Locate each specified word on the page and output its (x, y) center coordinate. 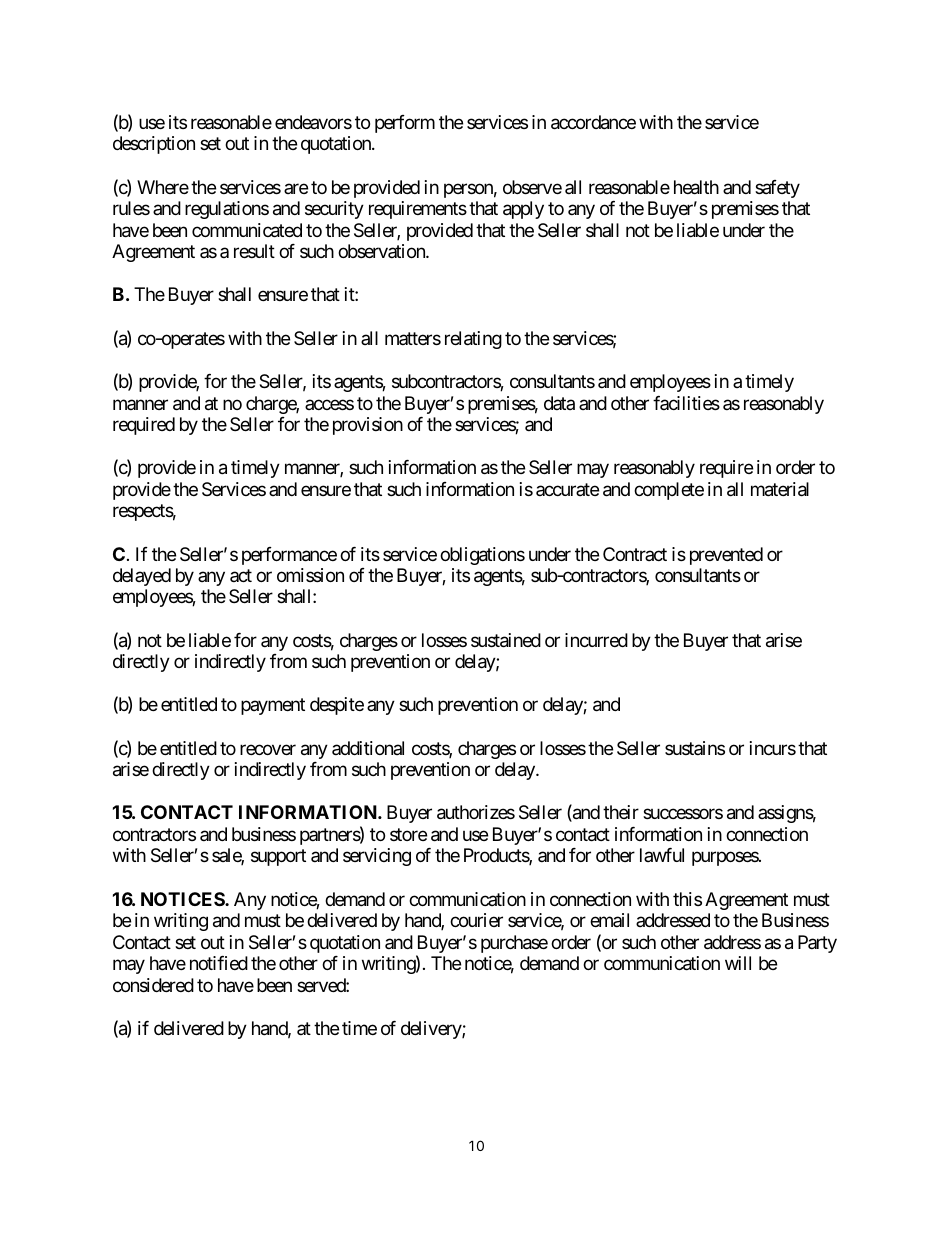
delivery (432, 1030)
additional (368, 748)
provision (368, 426)
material (780, 489)
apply (523, 210)
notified (219, 963)
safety (777, 189)
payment (273, 707)
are (296, 188)
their (621, 812)
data (559, 403)
